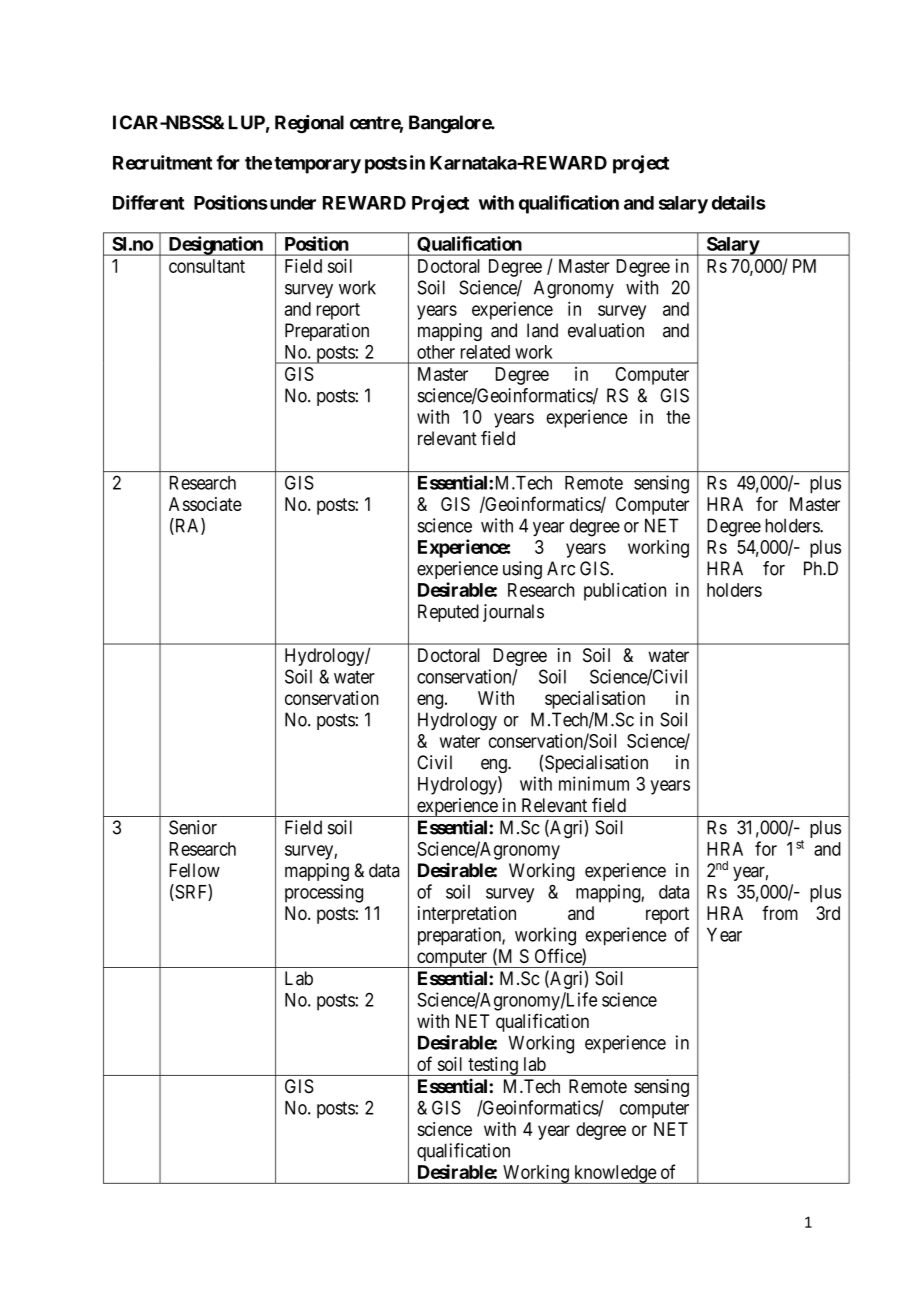 This page has height=1308, width=924. I want to click on interpretation, so click(467, 915).
